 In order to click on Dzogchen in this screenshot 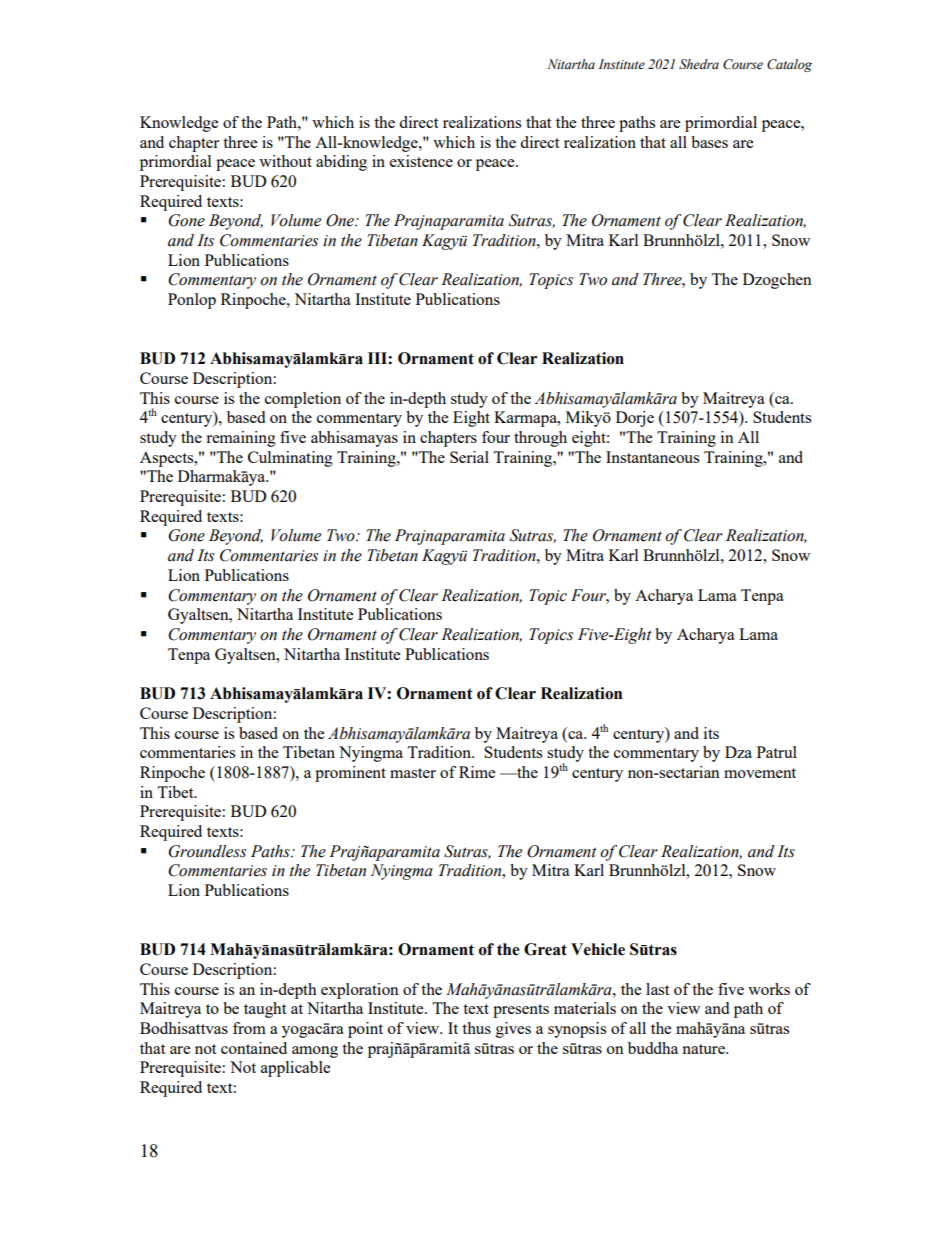, I will do `click(777, 281)`.
